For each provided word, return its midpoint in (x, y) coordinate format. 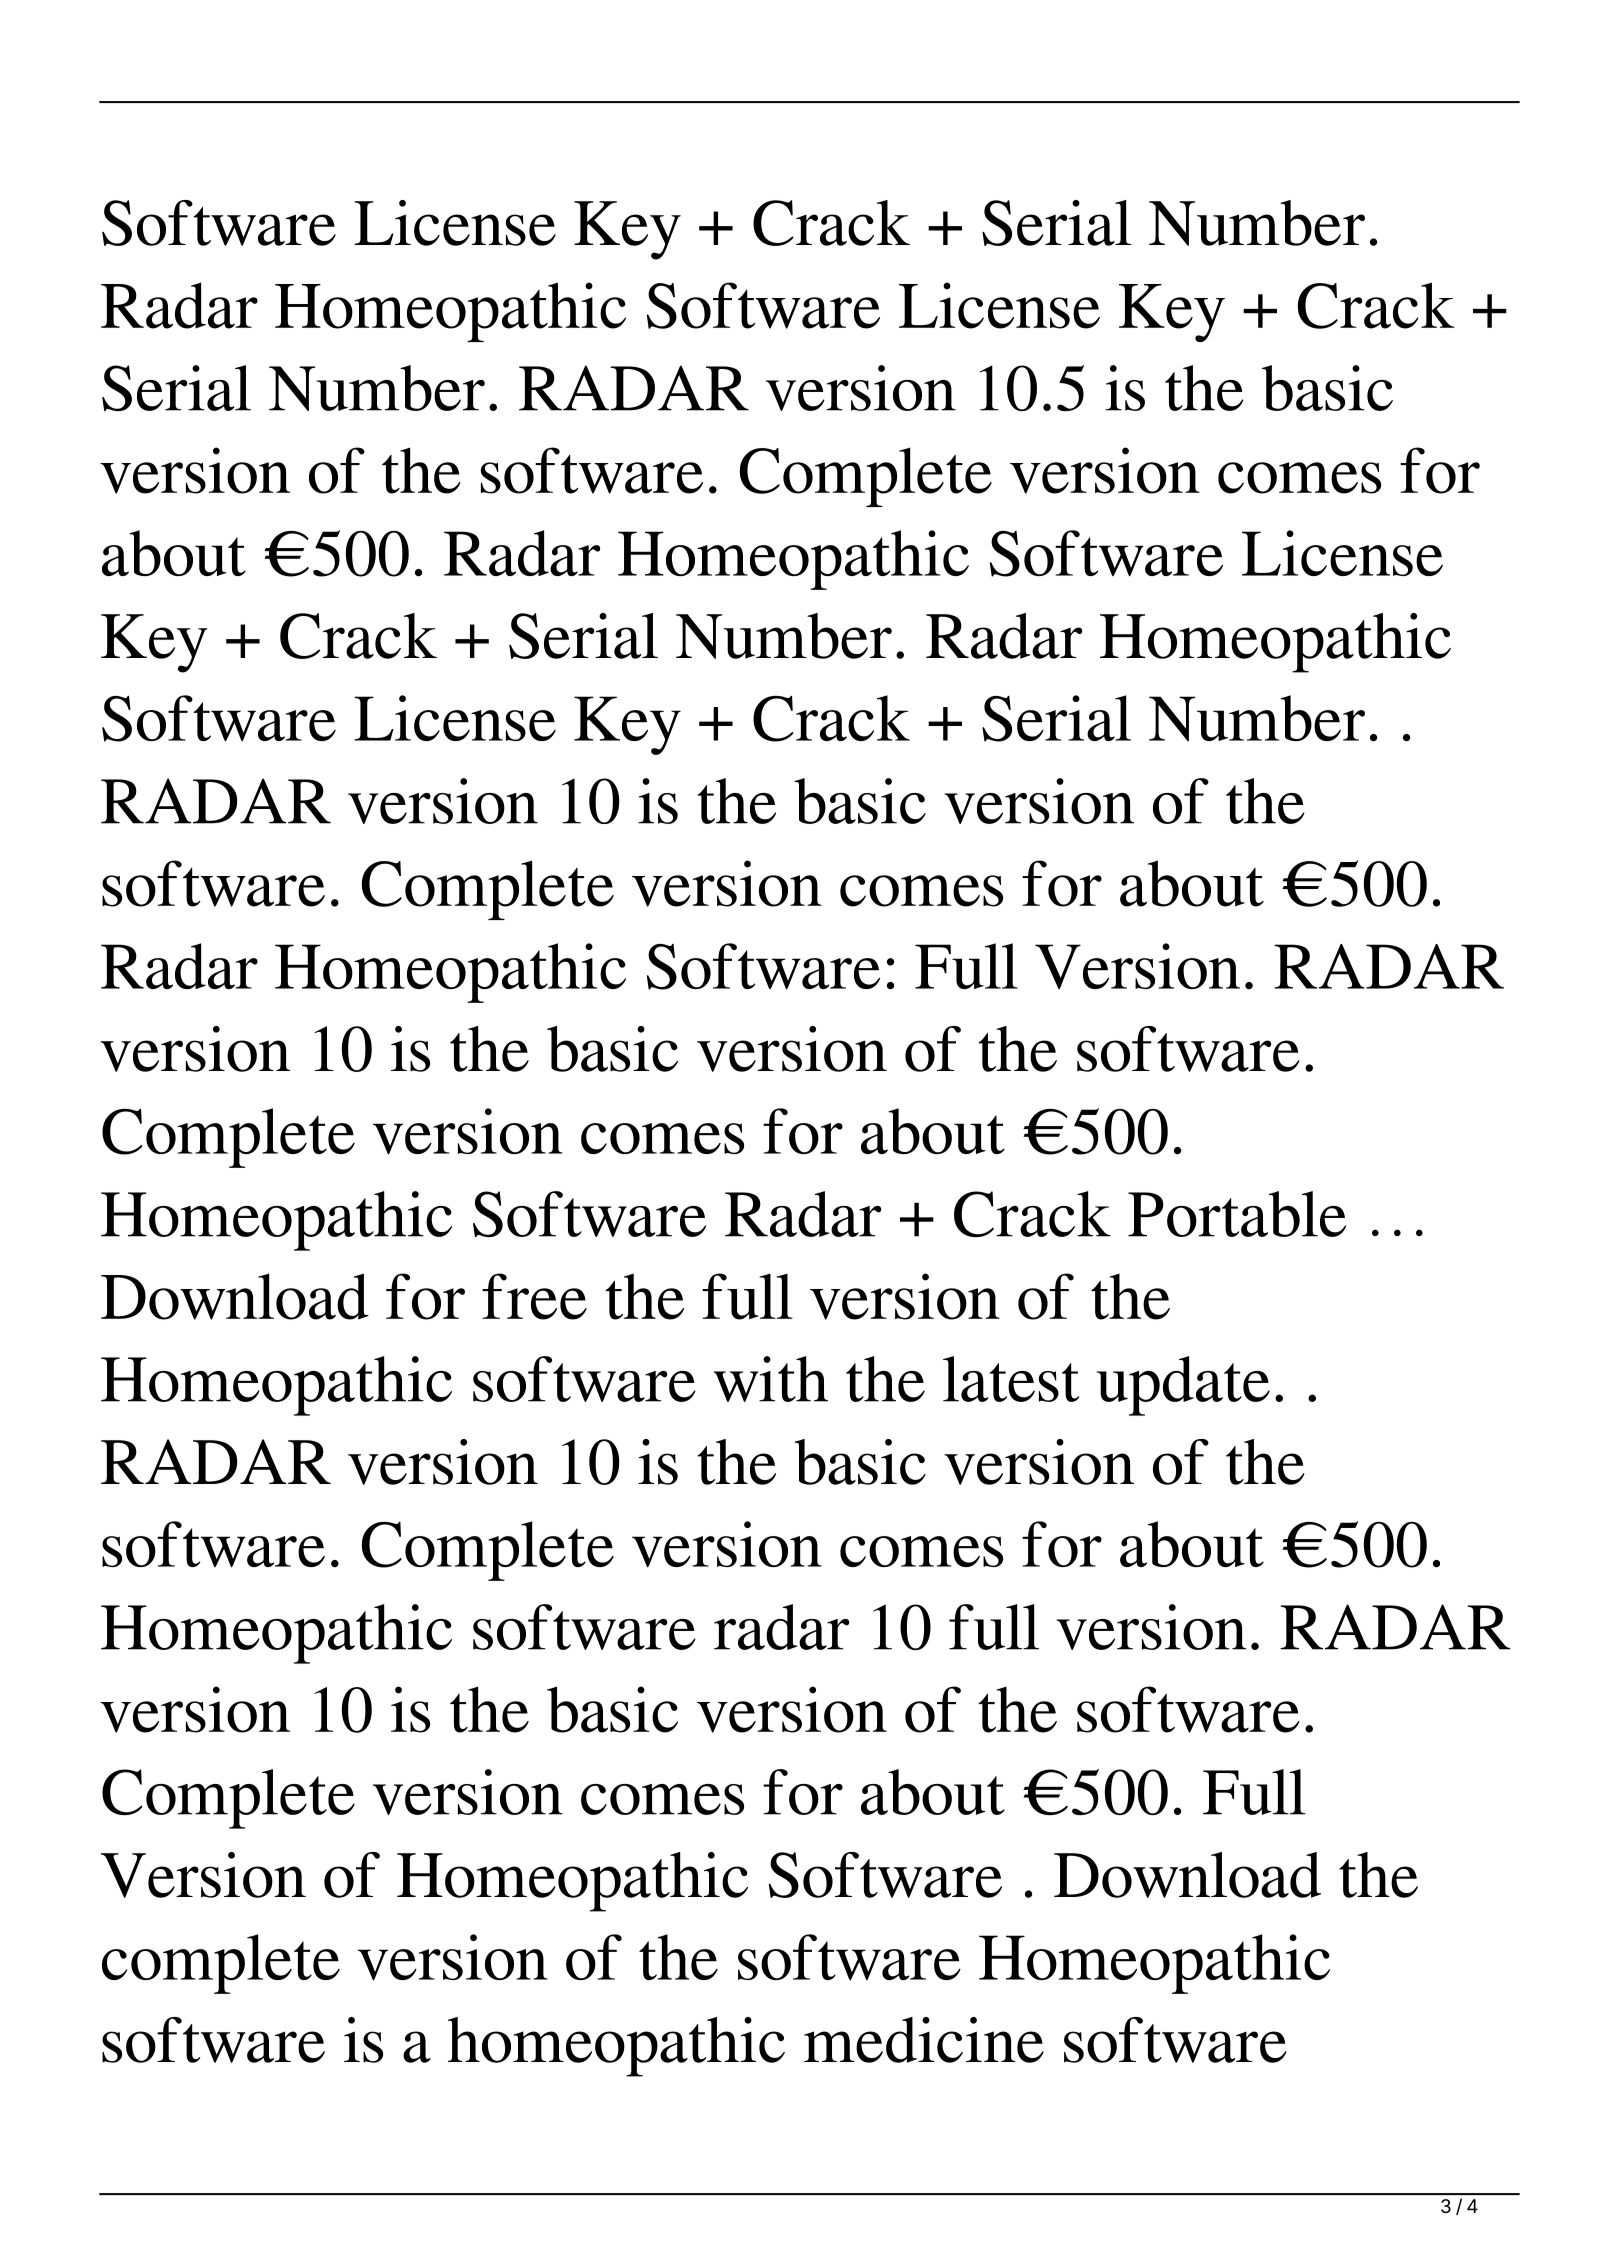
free (534, 1296)
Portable (1237, 1214)
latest (1011, 1379)
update (1183, 1386)
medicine (924, 2040)
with (771, 1379)
